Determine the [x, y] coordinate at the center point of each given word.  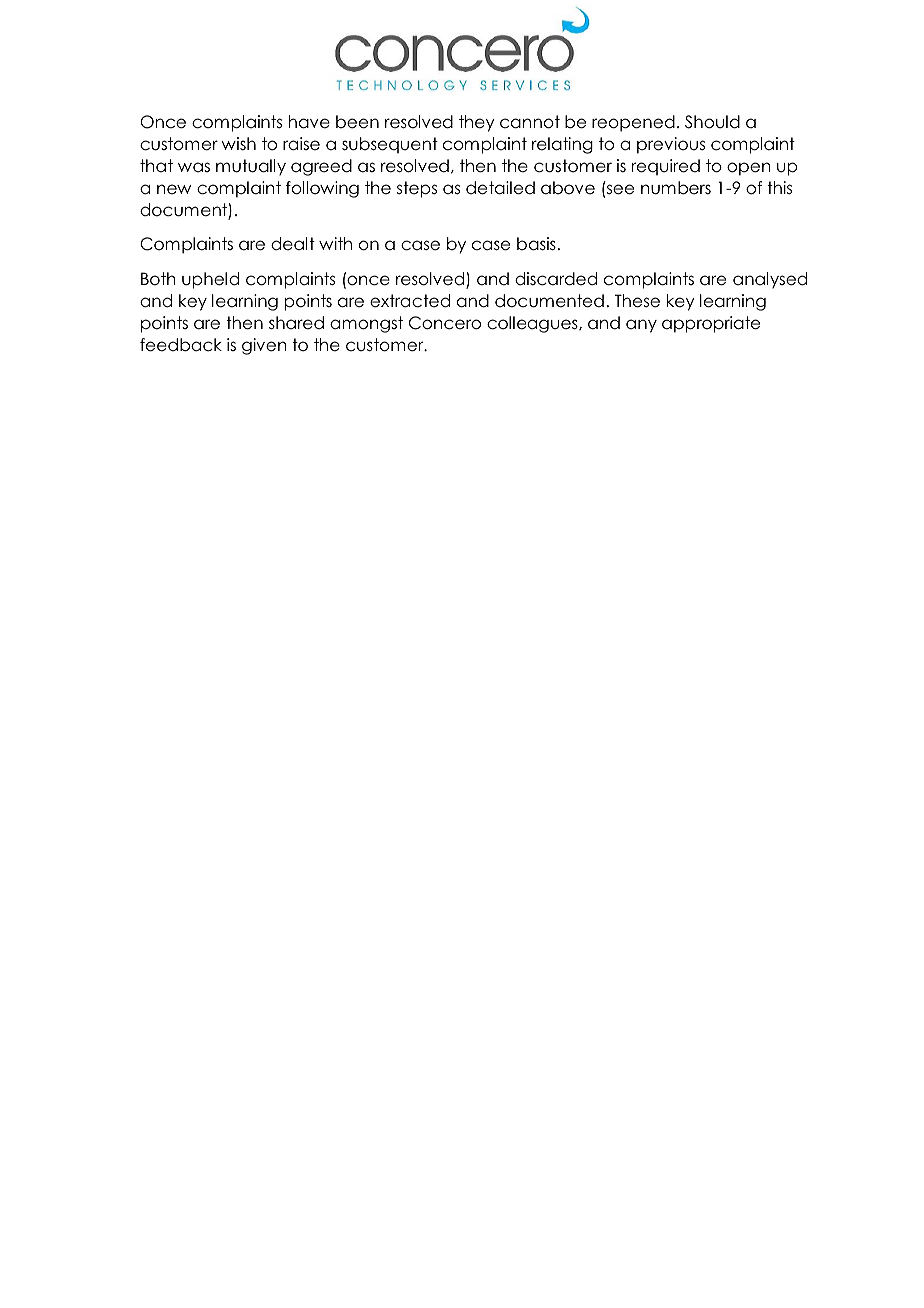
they [477, 123]
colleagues [533, 324]
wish [239, 143]
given [264, 346]
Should [712, 122]
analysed [770, 280]
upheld [210, 280]
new [174, 189]
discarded [556, 279]
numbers [676, 188]
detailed [500, 188]
